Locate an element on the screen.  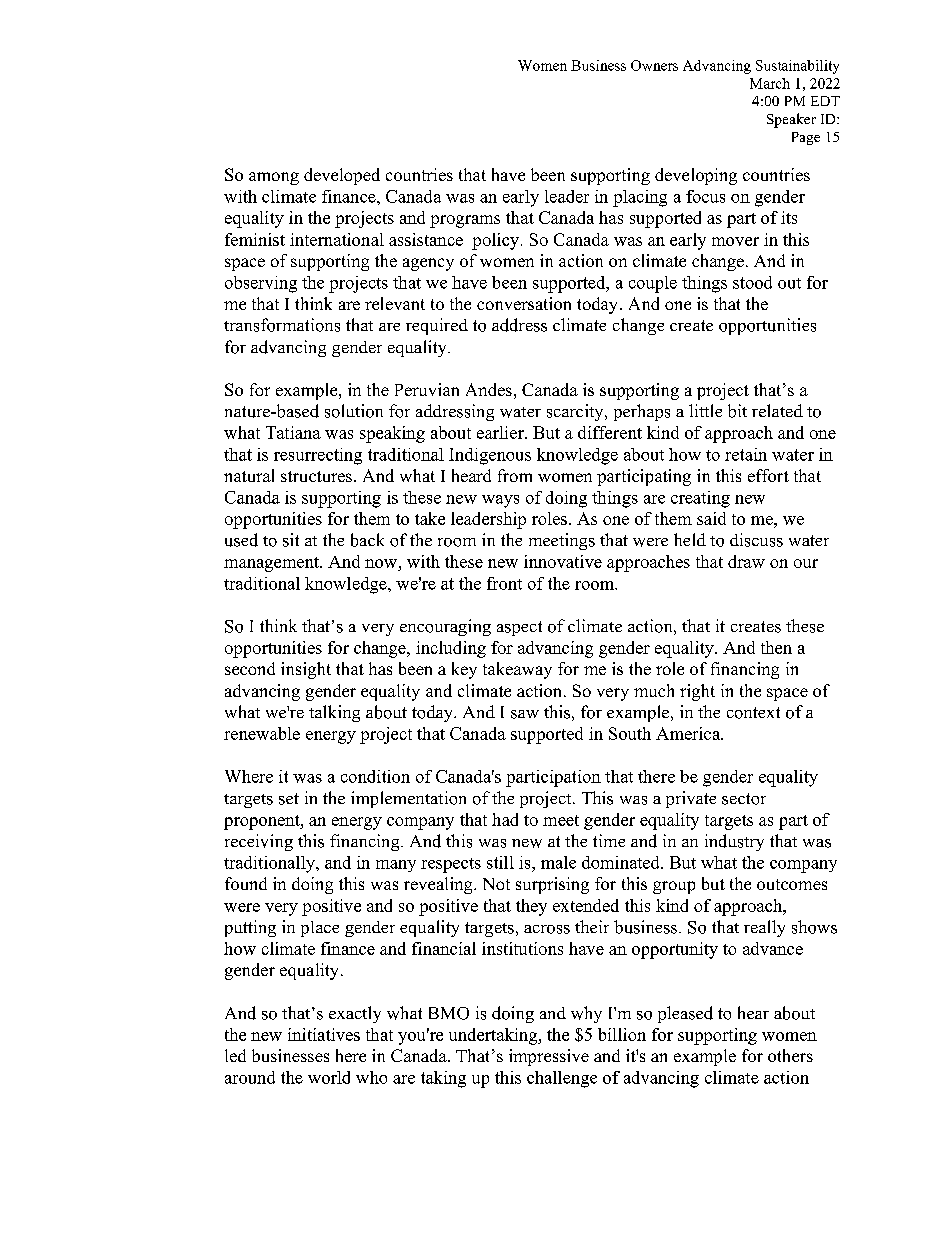
March is located at coordinates (770, 83).
